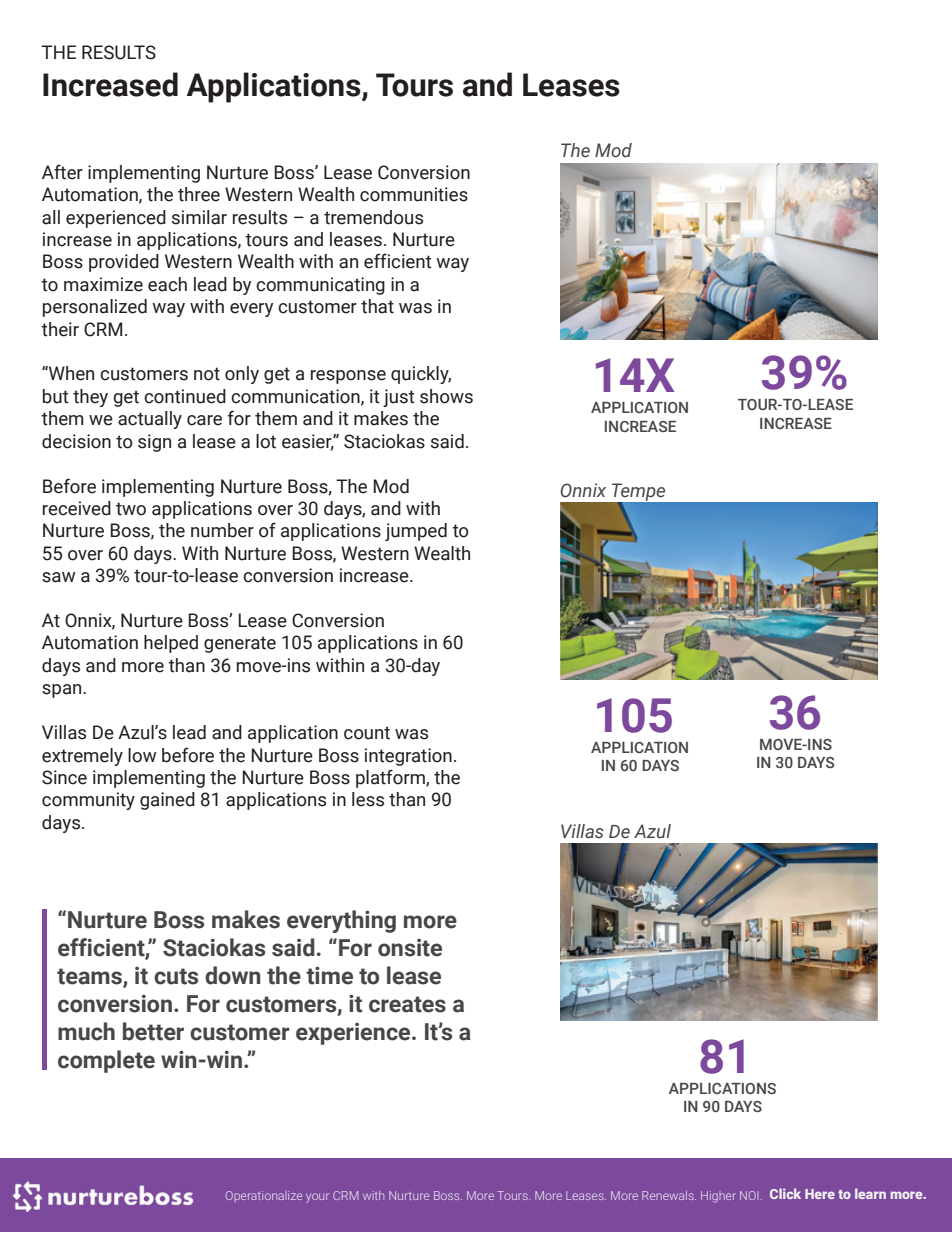 The height and width of the document is (1233, 952). I want to click on tremendous, so click(373, 217).
